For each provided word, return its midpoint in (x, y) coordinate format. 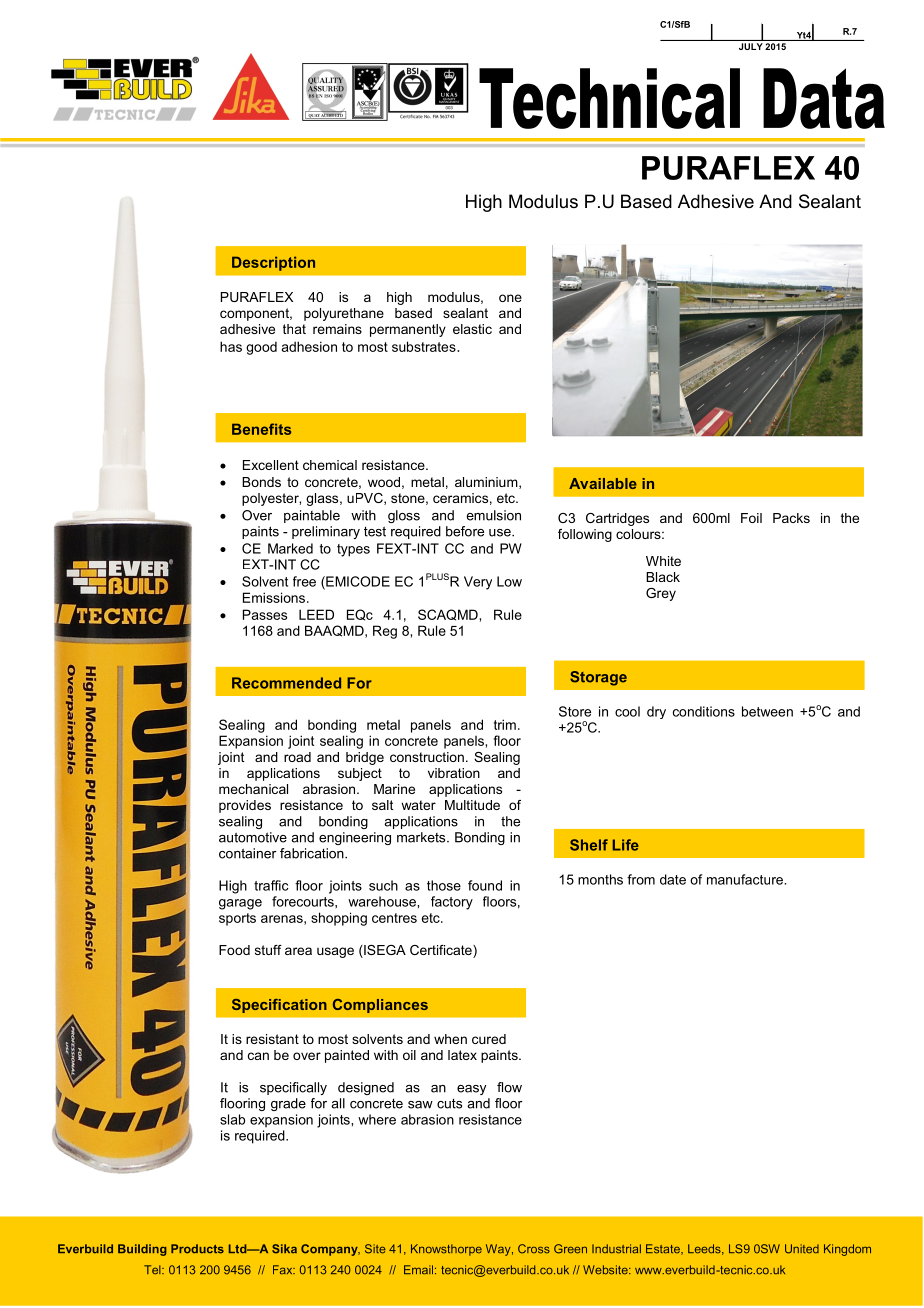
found (485, 885)
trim (505, 724)
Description (273, 263)
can (258, 1056)
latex (462, 1055)
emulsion (493, 515)
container (247, 853)
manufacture (746, 879)
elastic (472, 329)
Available (603, 483)
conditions (704, 711)
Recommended (286, 683)
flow (509, 1087)
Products (197, 1249)
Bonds (261, 482)
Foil (751, 518)
